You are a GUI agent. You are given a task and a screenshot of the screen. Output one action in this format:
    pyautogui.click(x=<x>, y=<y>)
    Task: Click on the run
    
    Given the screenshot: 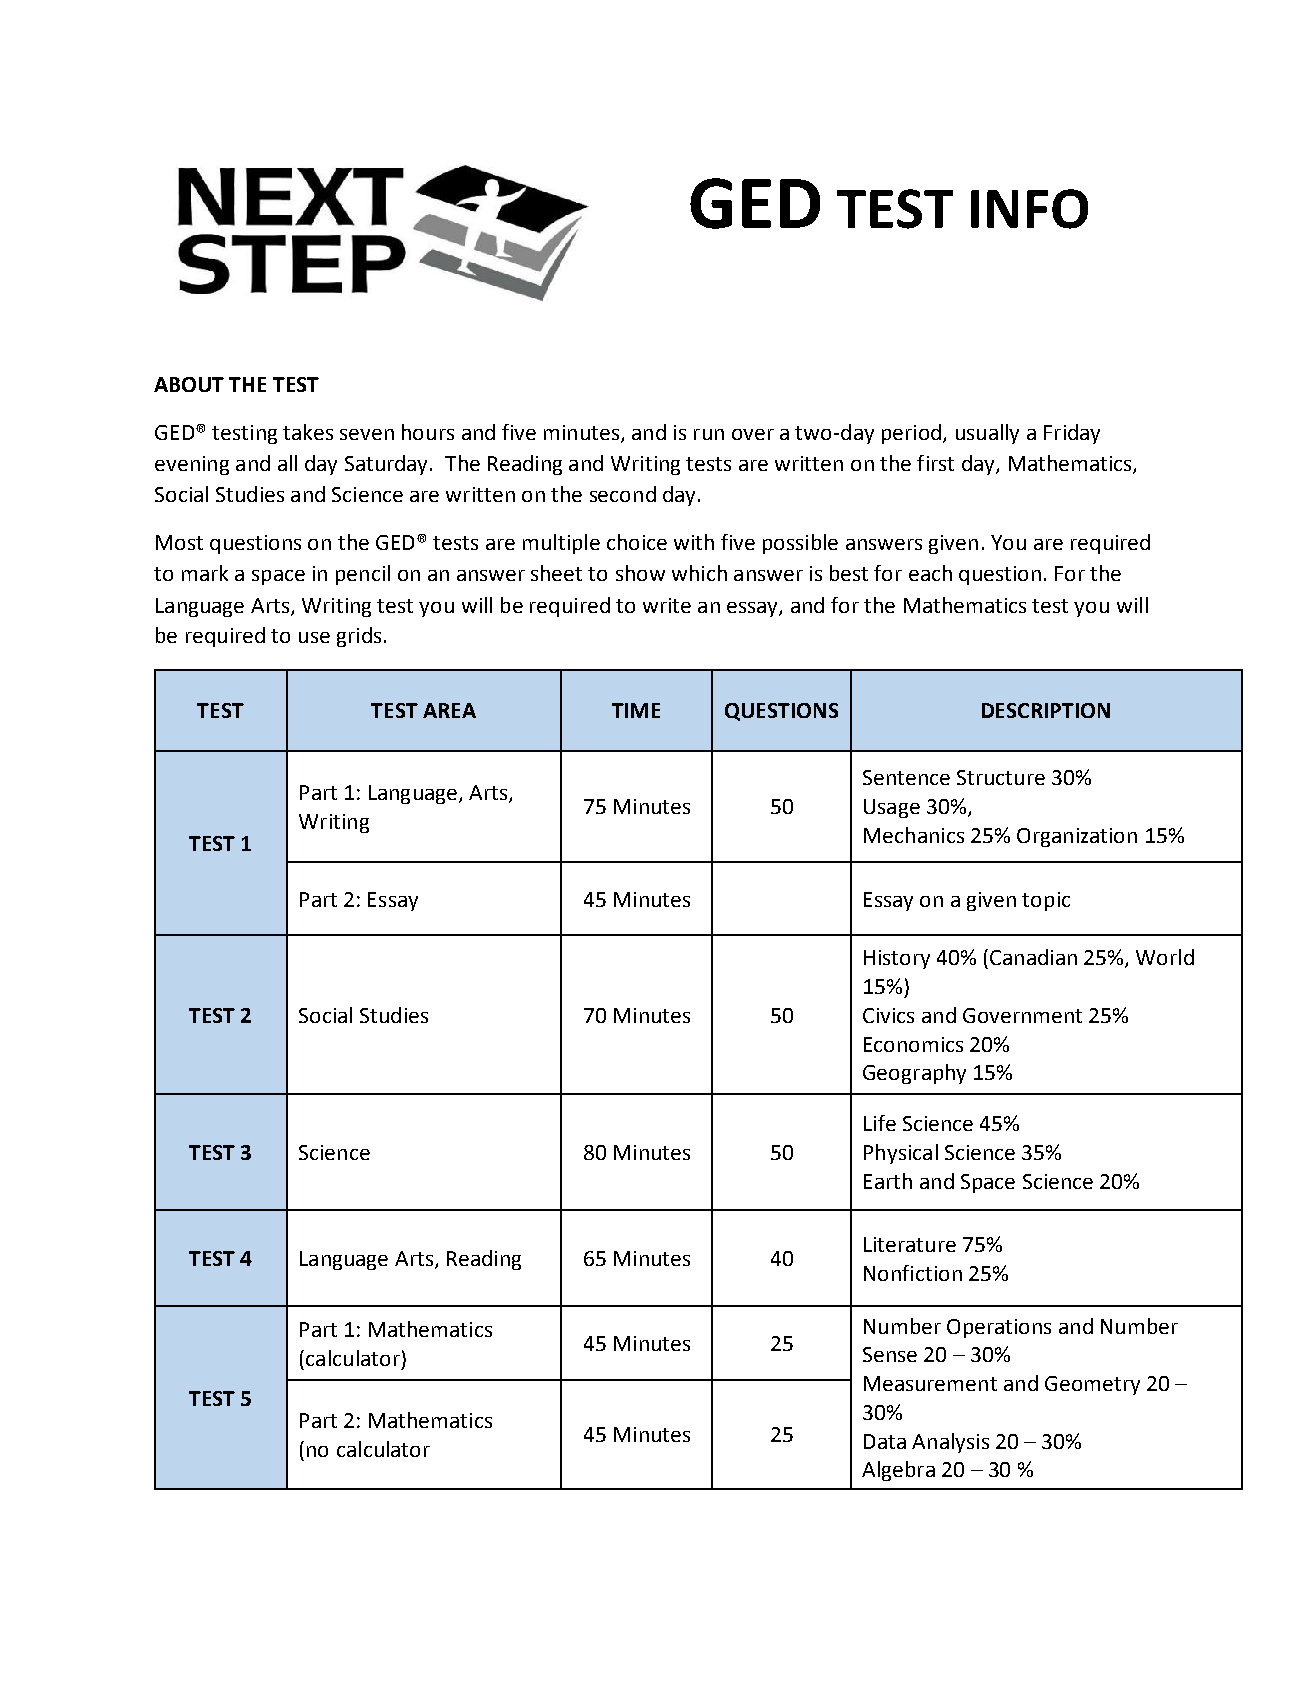 What is the action you would take?
    pyautogui.click(x=709, y=434)
